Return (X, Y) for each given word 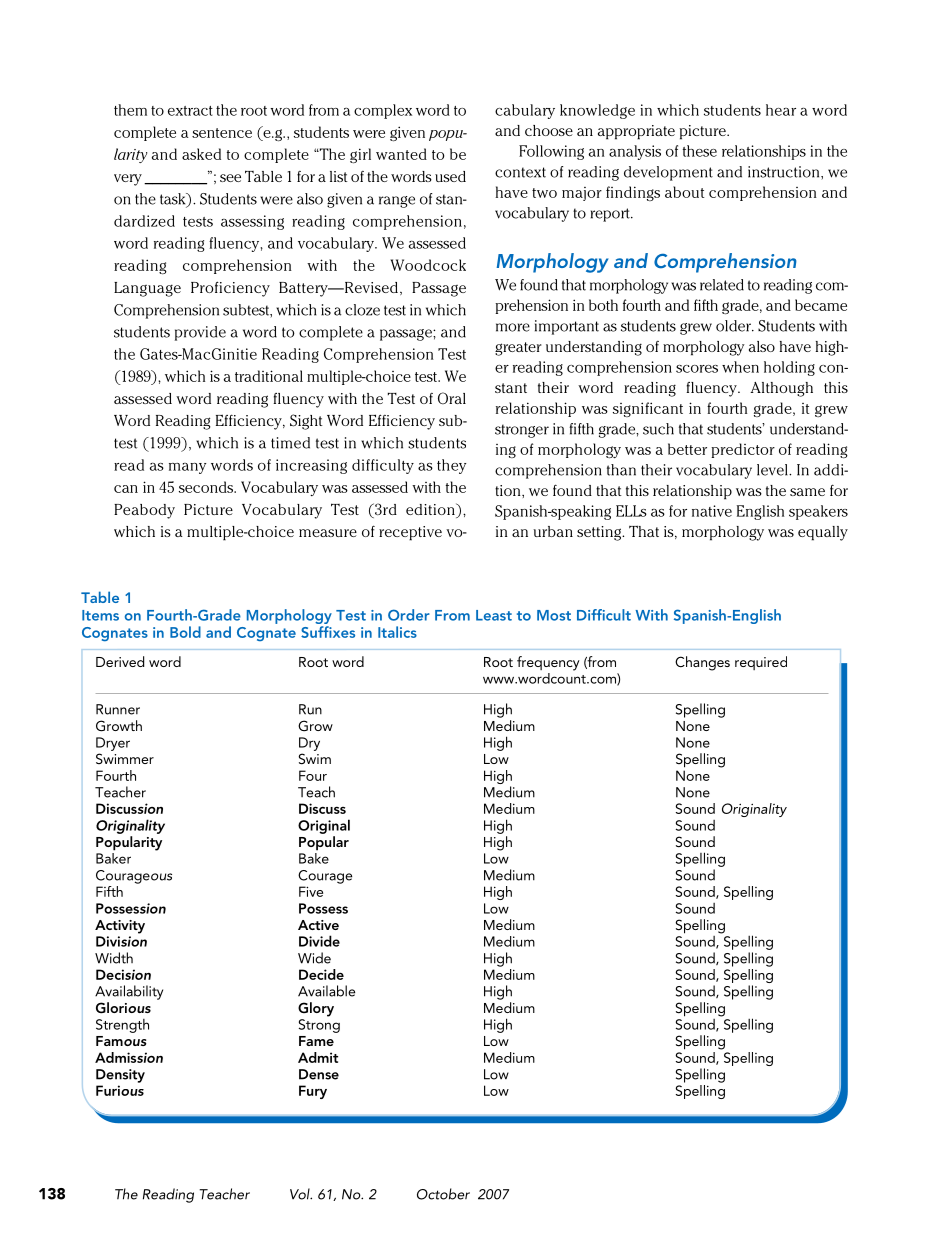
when (740, 367)
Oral (452, 398)
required (761, 663)
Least (494, 615)
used (450, 176)
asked (201, 154)
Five (311, 891)
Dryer (113, 744)
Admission (129, 1057)
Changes (702, 663)
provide (200, 333)
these (700, 151)
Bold (185, 632)
